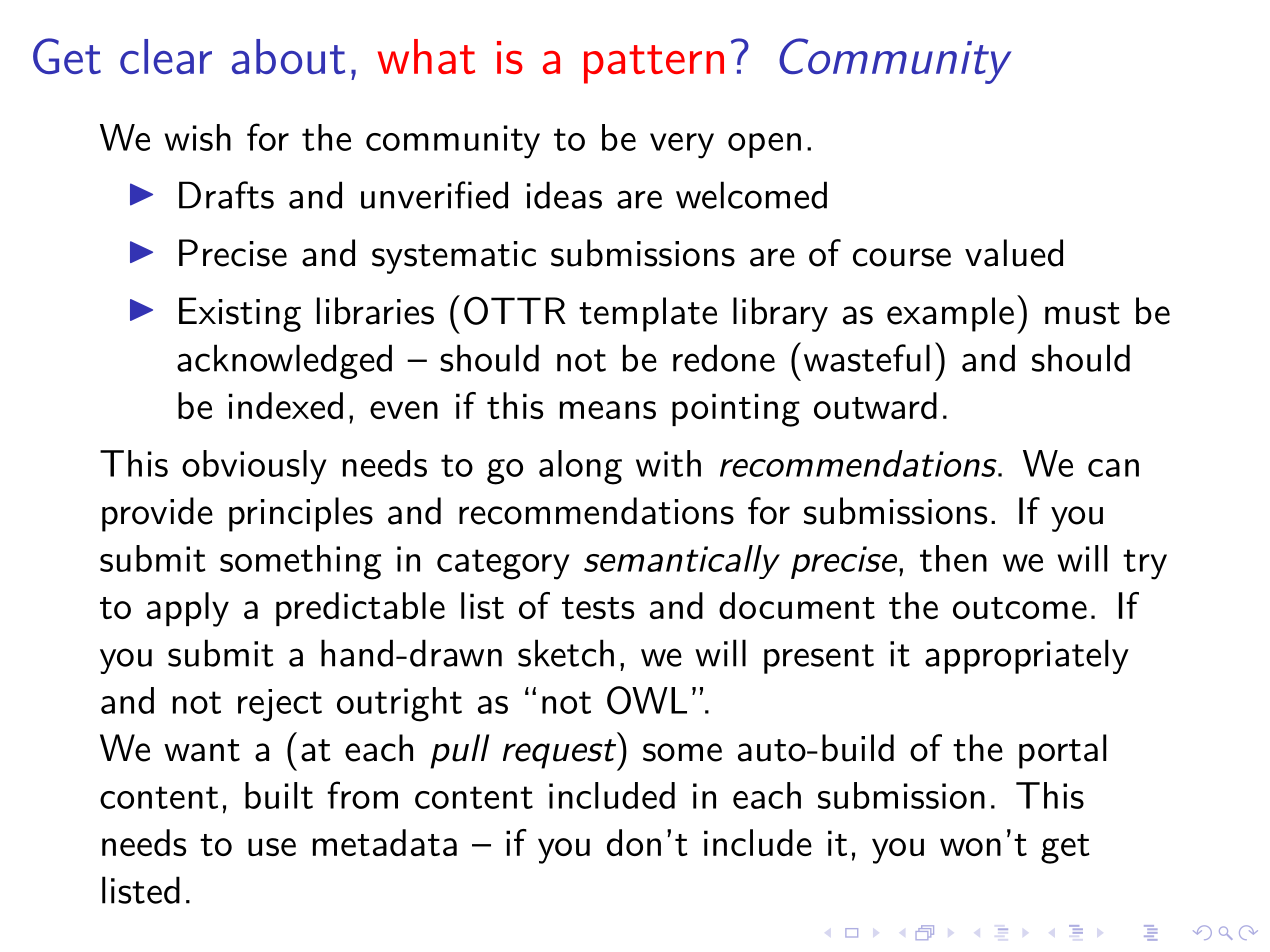 The image size is (1270, 952). What do you see at coordinates (668, 463) in the document?
I see `with` at bounding box center [668, 463].
